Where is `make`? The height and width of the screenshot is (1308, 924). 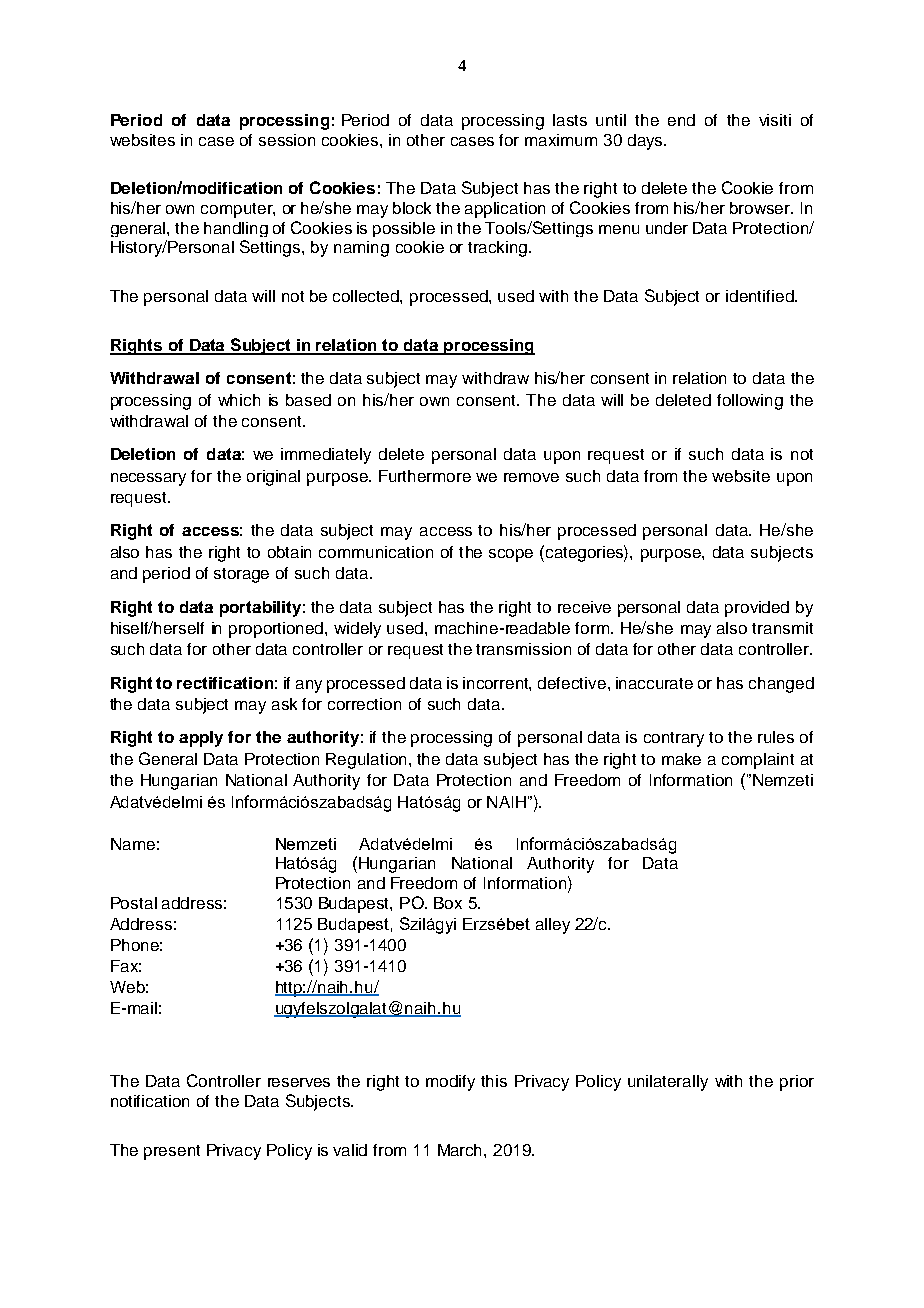
make is located at coordinates (681, 759).
